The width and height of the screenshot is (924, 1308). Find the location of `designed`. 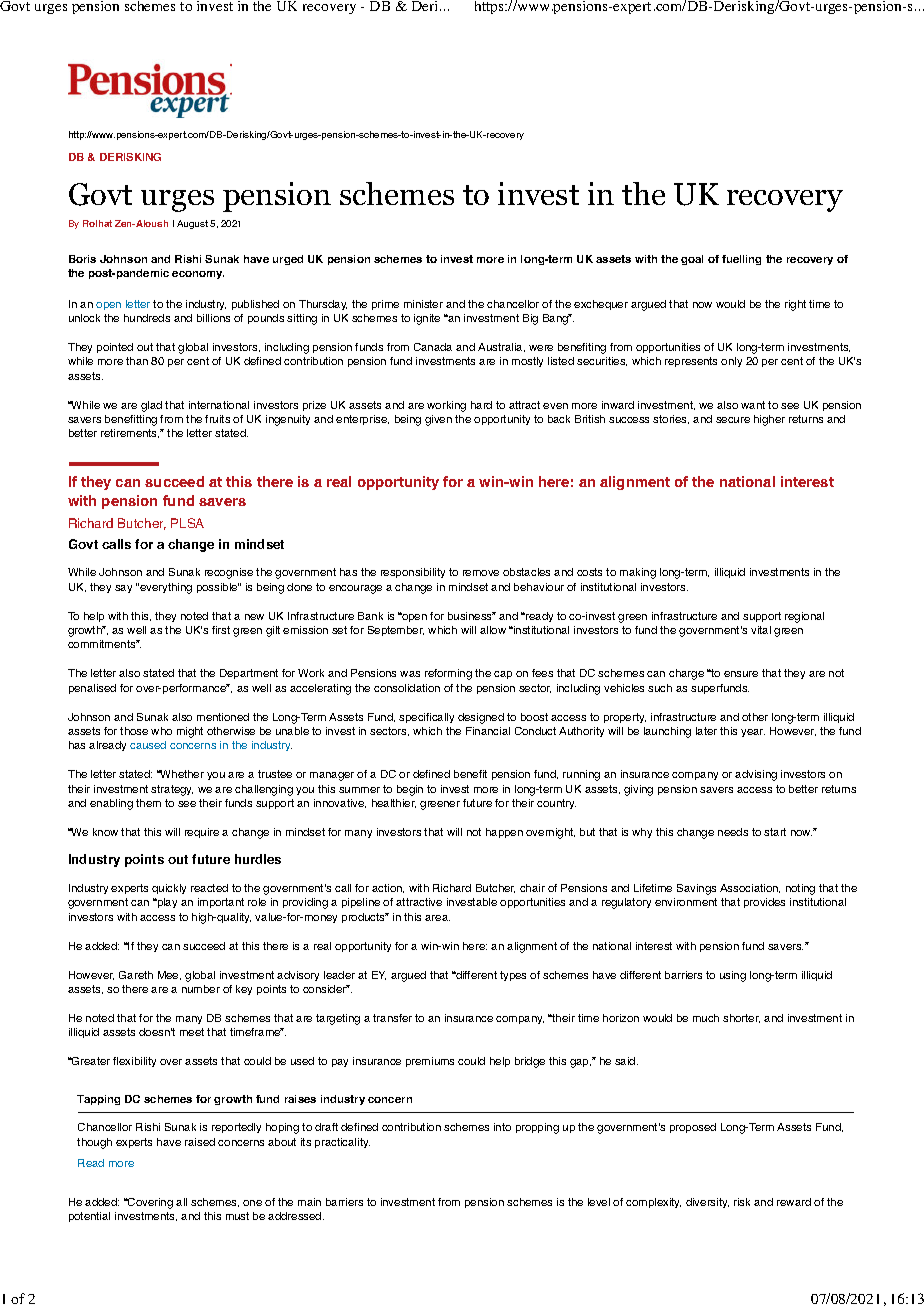

designed is located at coordinates (481, 718).
